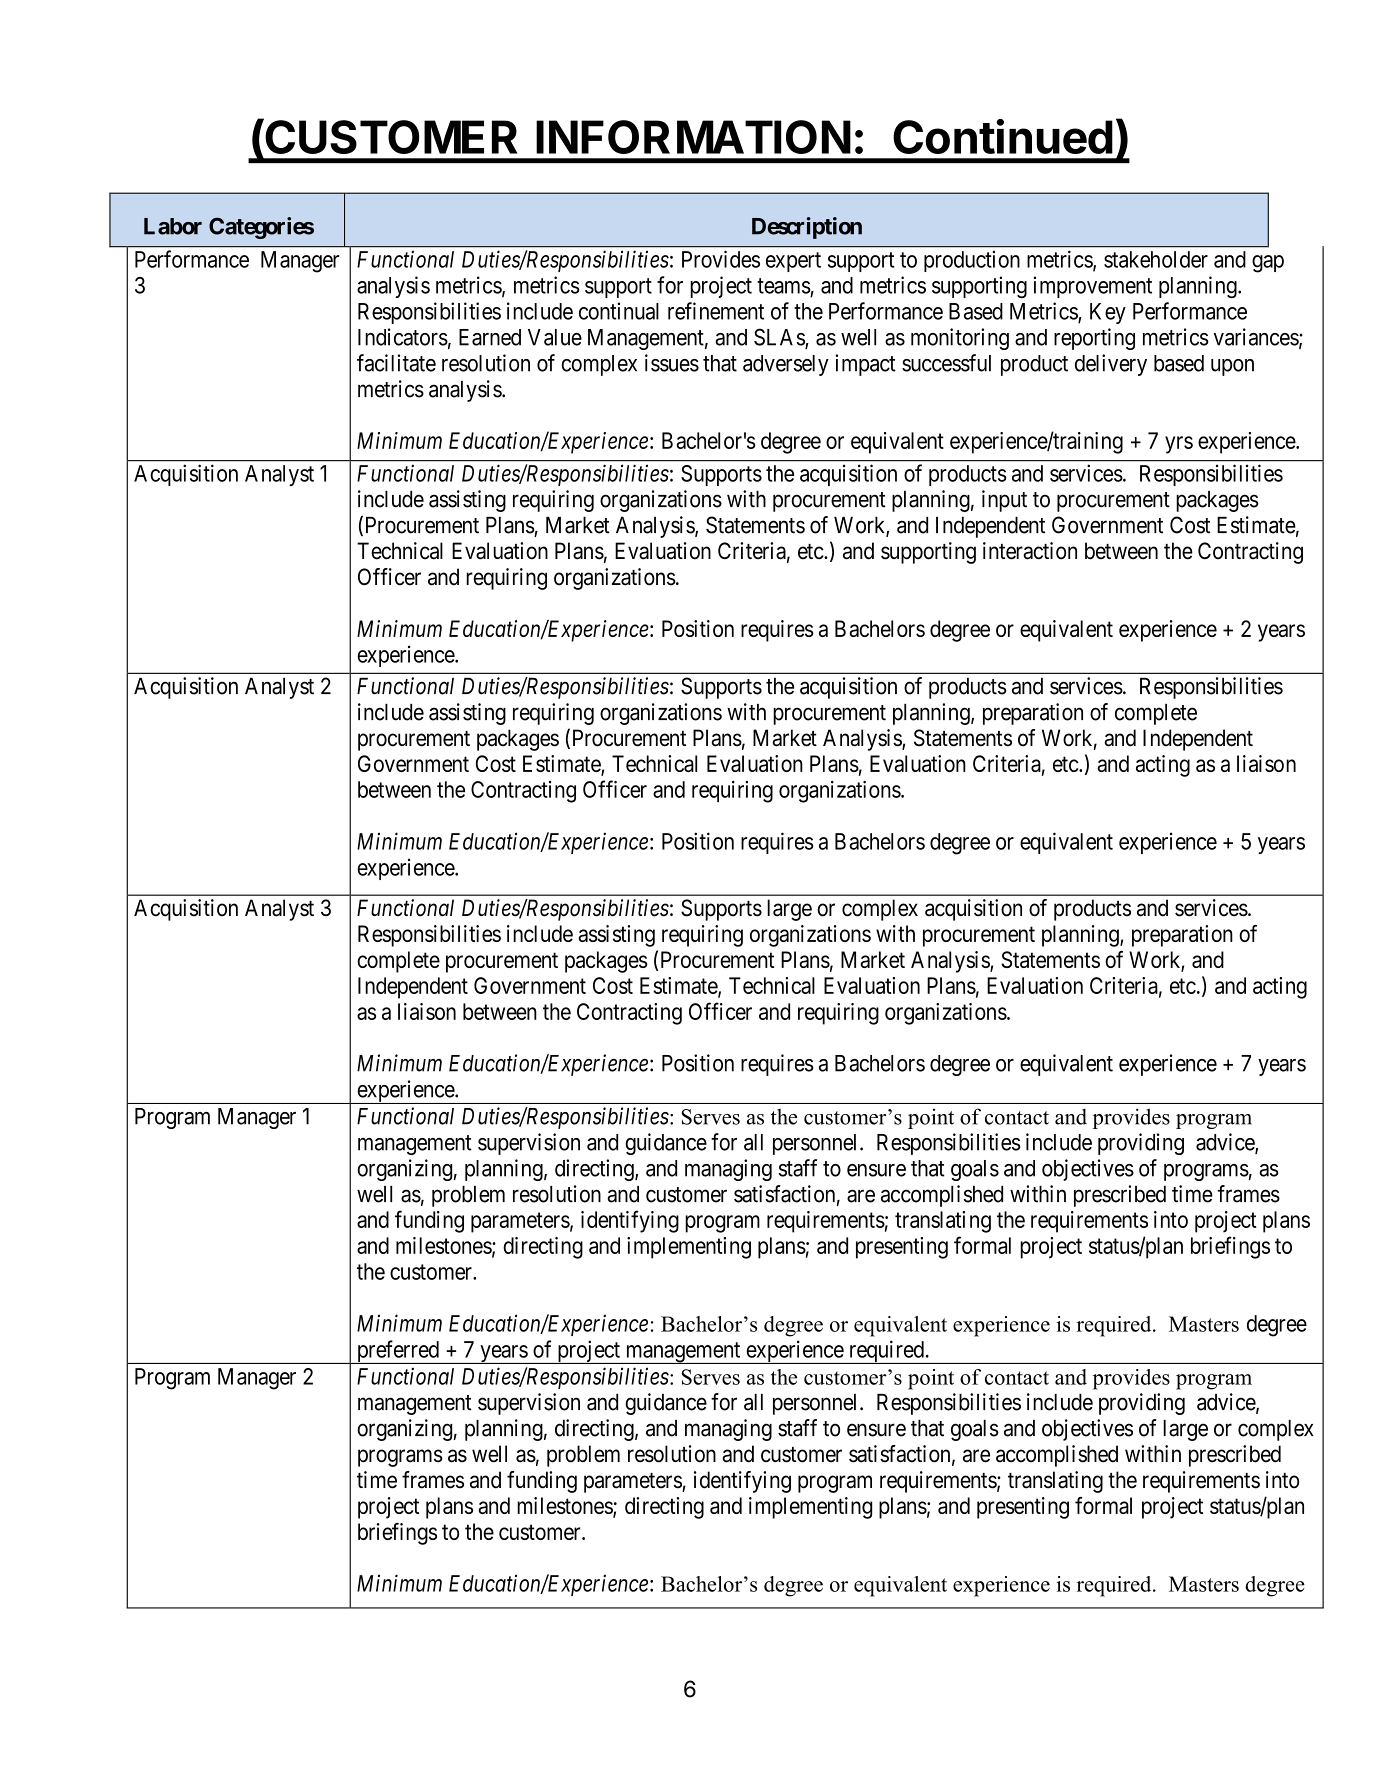 This document has height=1783, width=1378. Describe the element at coordinates (672, 363) in the document. I see `issues` at that location.
